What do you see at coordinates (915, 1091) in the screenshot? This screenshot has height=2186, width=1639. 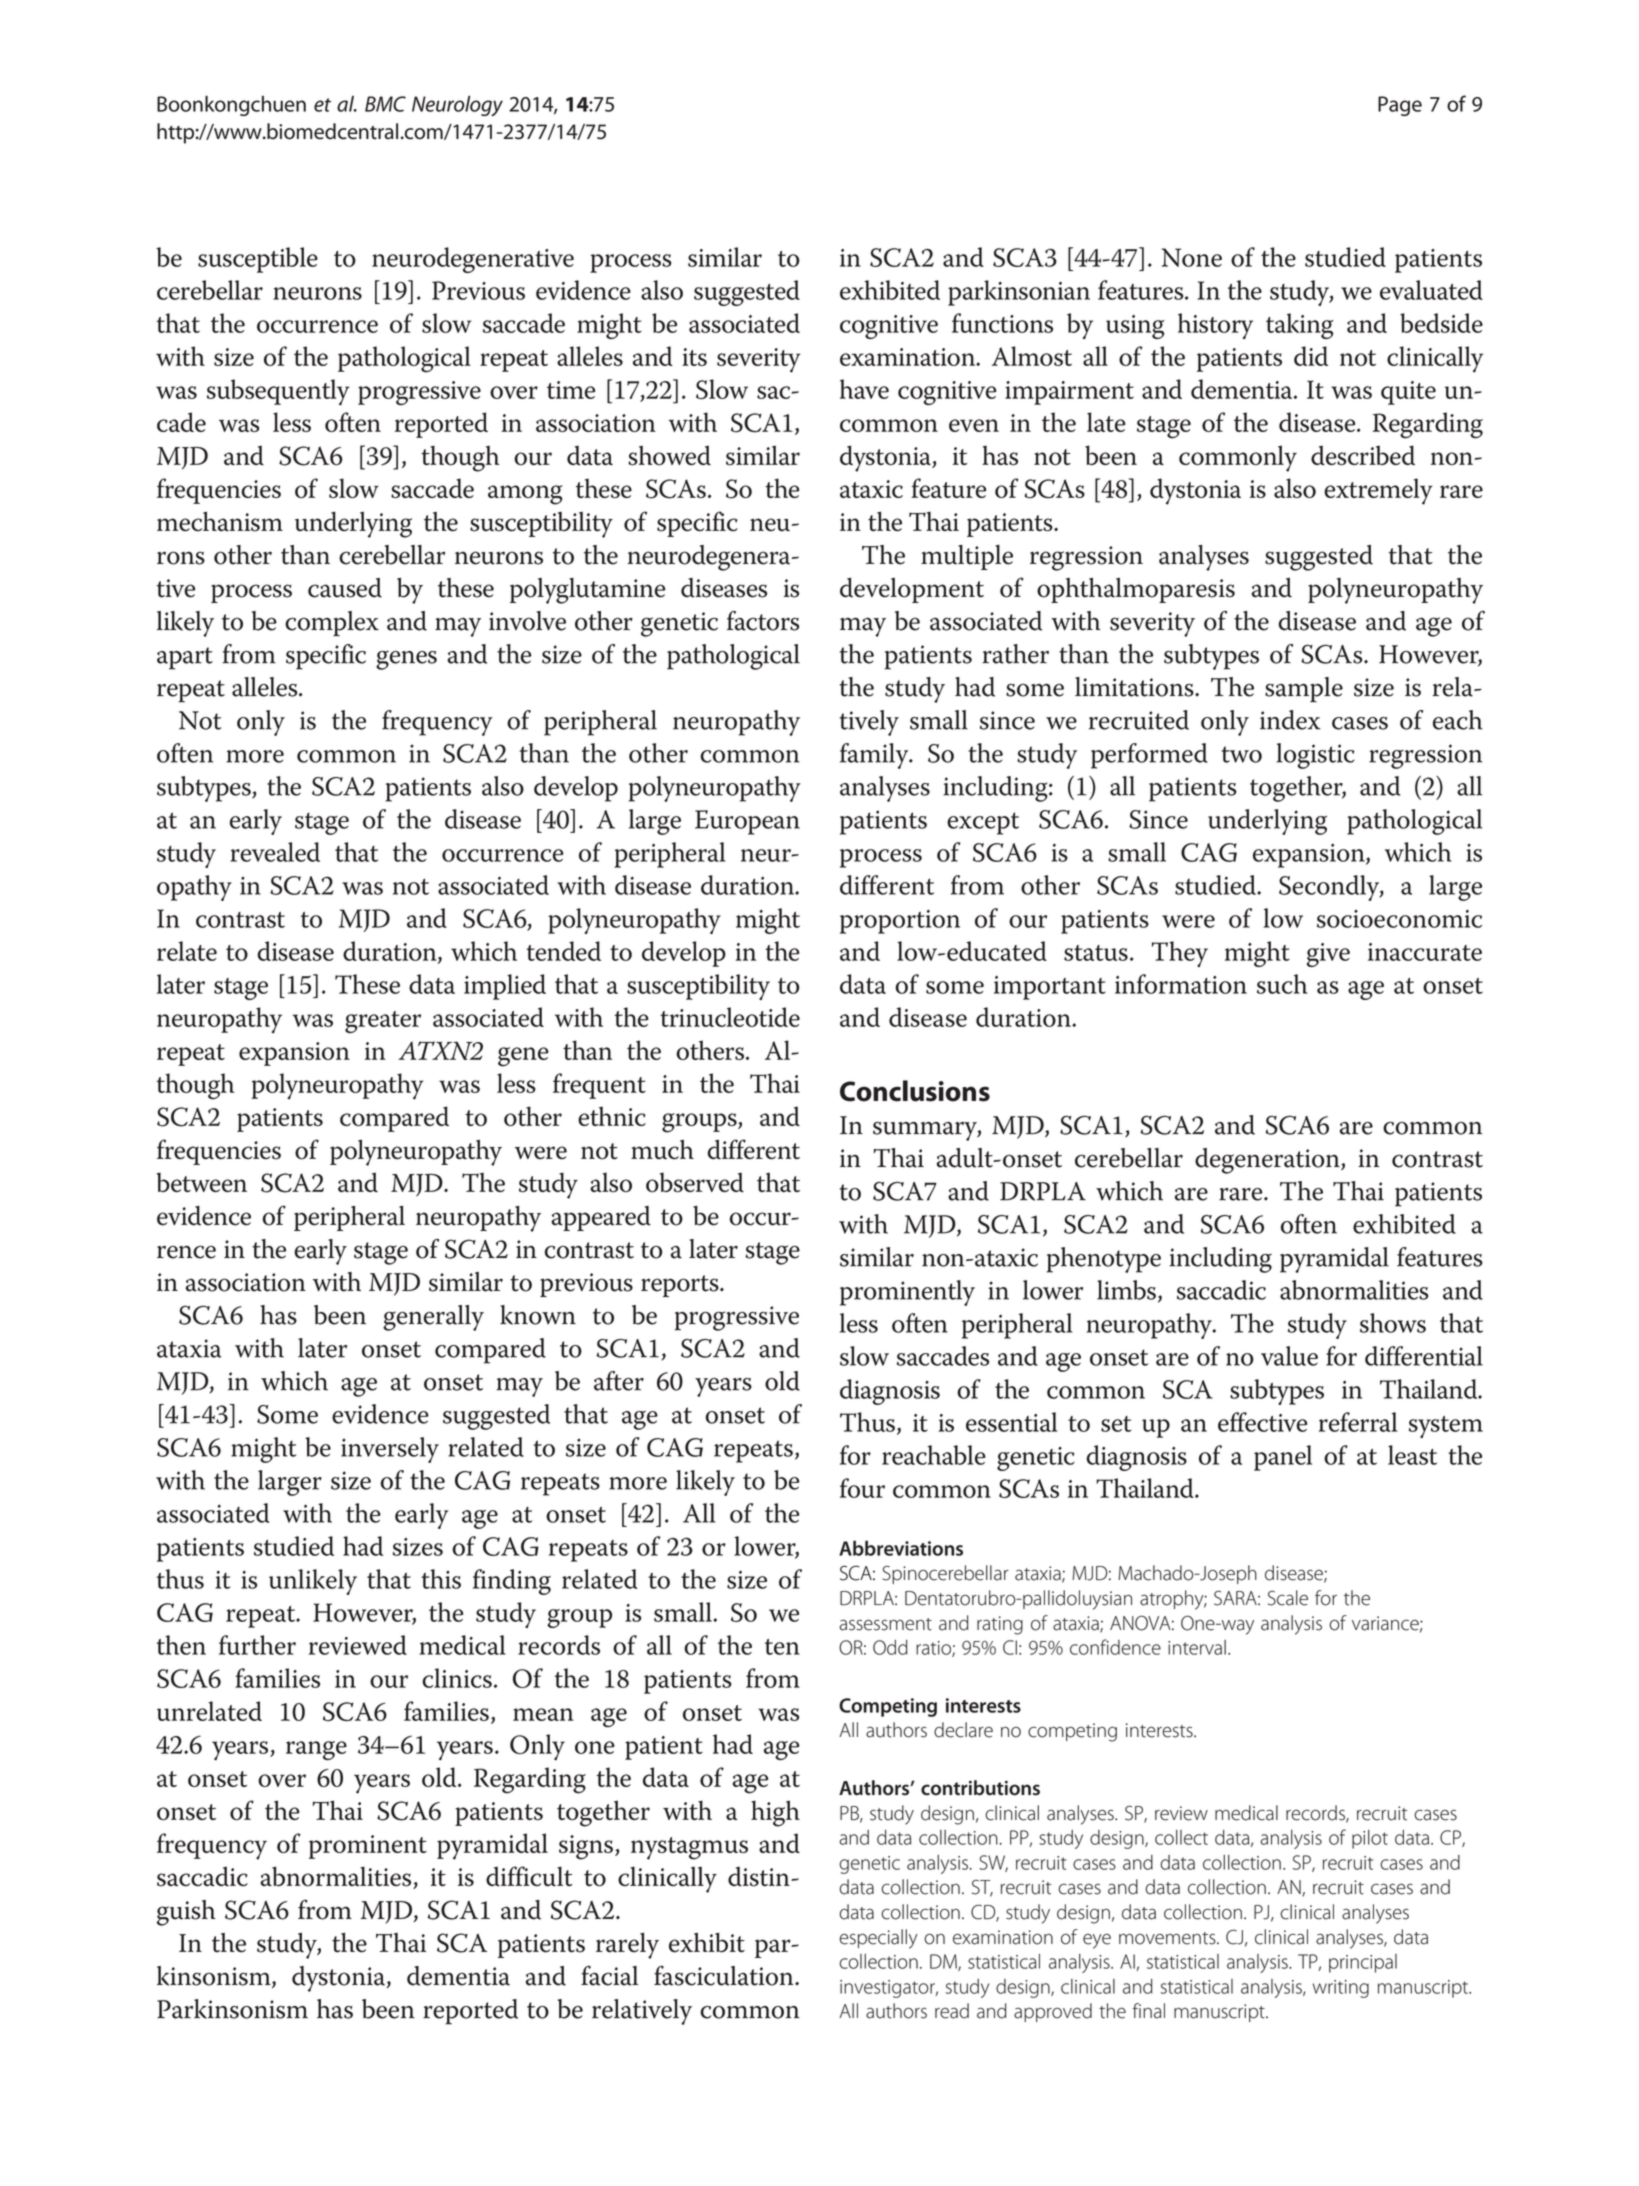 I see `Conclusions` at bounding box center [915, 1091].
